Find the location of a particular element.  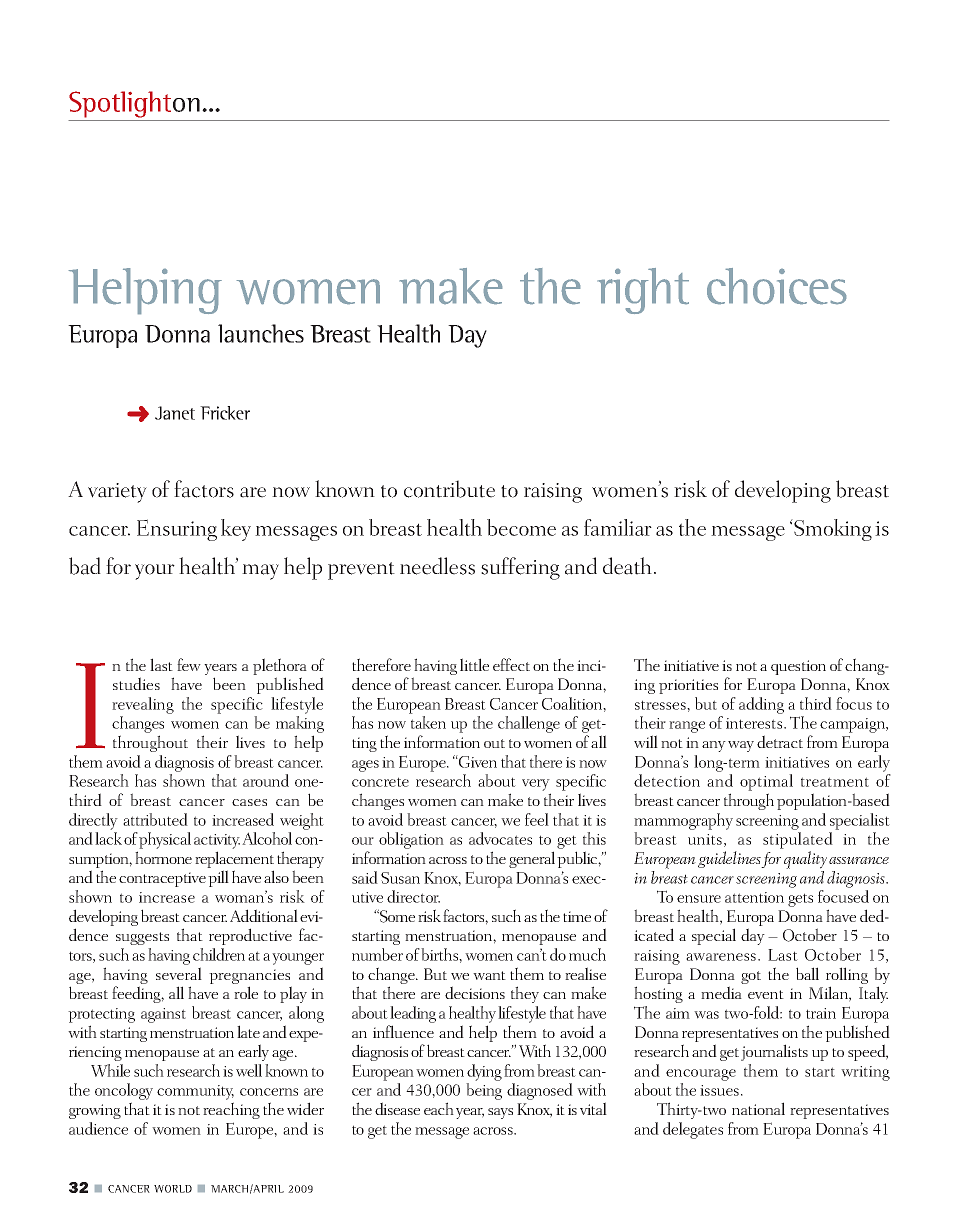

challenge is located at coordinates (529, 724).
